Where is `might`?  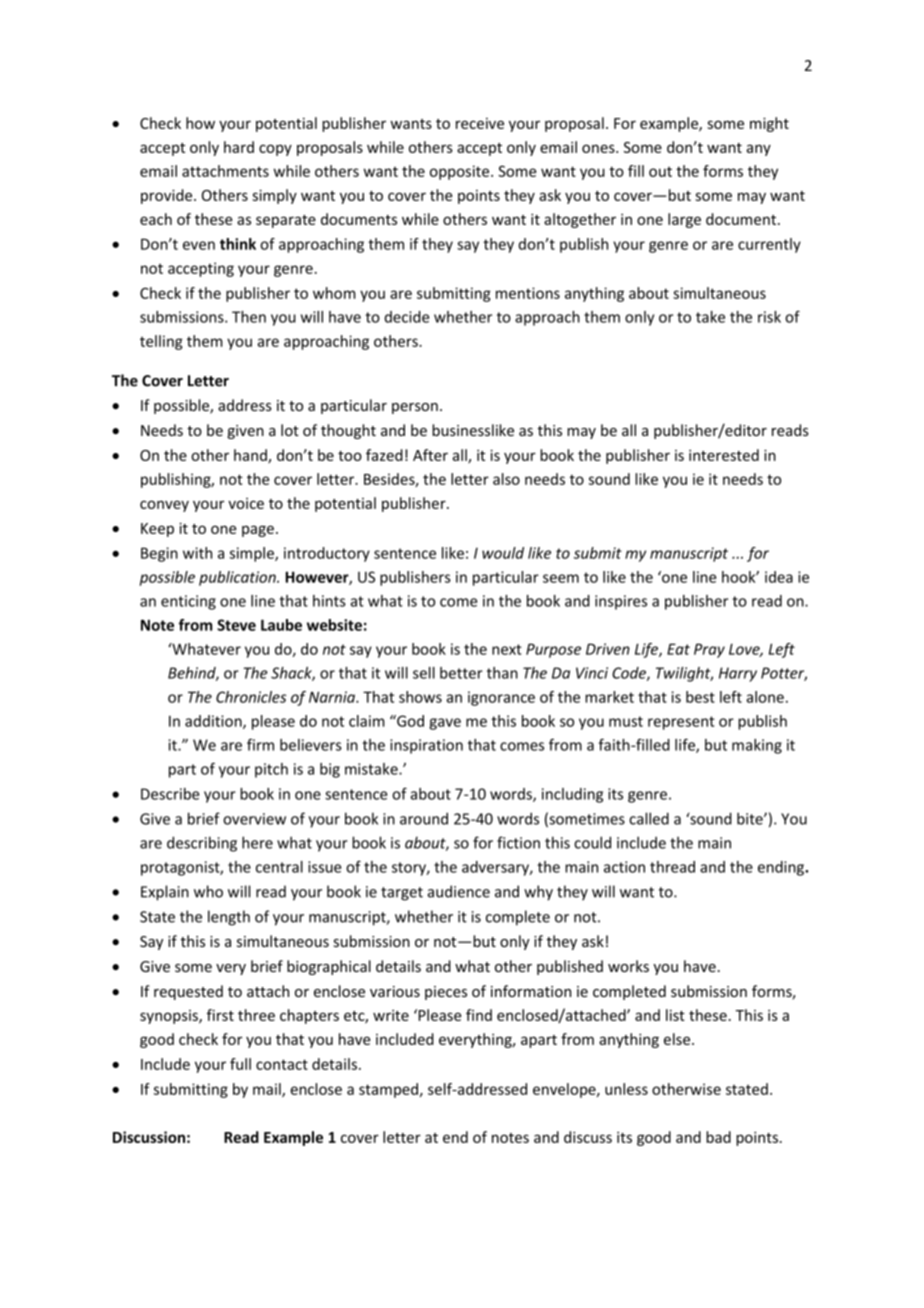
might is located at coordinates (769, 124).
